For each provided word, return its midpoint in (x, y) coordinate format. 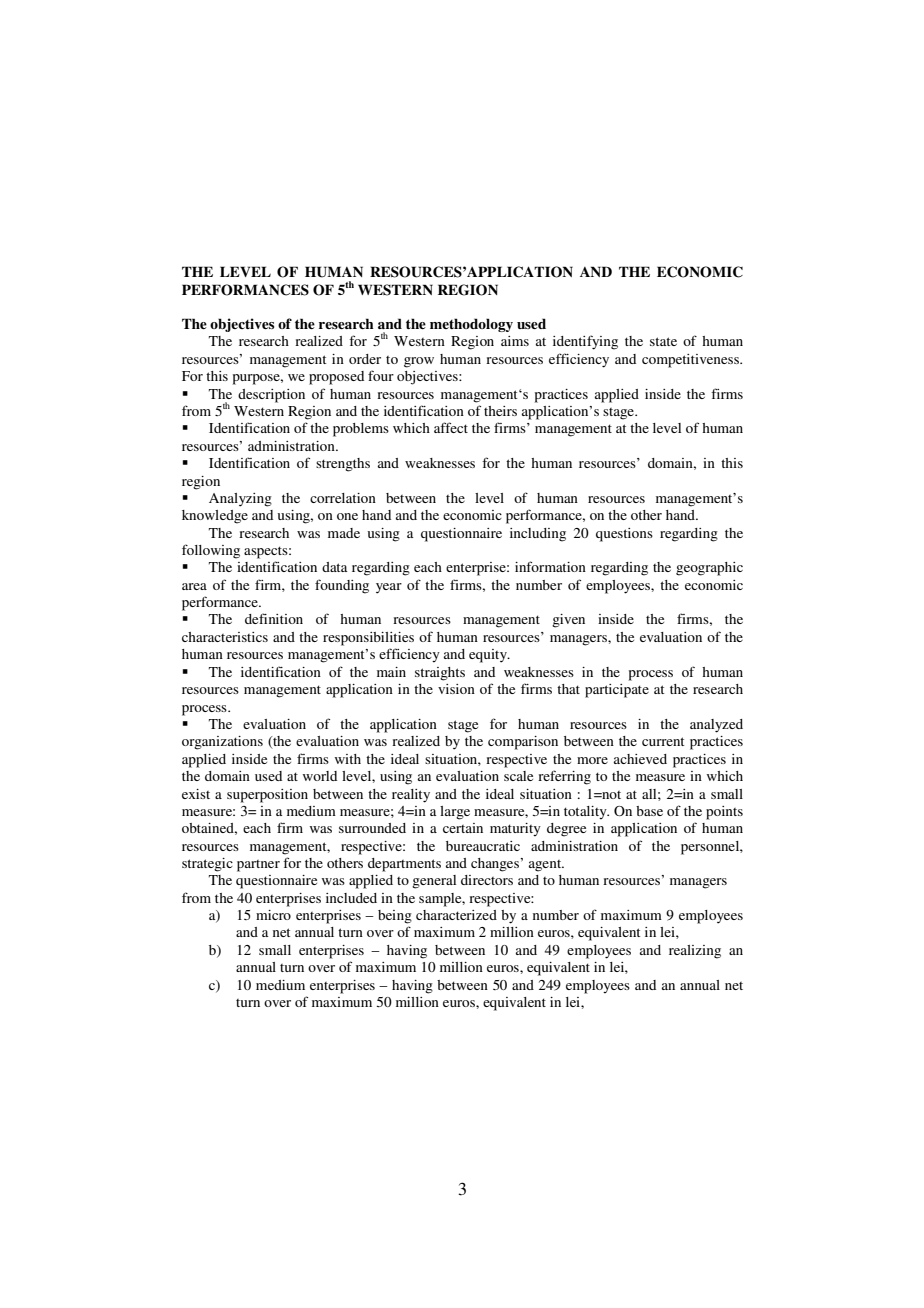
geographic (709, 569)
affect (451, 427)
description (271, 396)
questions (624, 535)
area (194, 586)
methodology (471, 325)
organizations (222, 743)
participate (617, 691)
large (455, 813)
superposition (267, 796)
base (649, 811)
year (389, 588)
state (663, 341)
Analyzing (240, 500)
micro (273, 915)
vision (456, 689)
